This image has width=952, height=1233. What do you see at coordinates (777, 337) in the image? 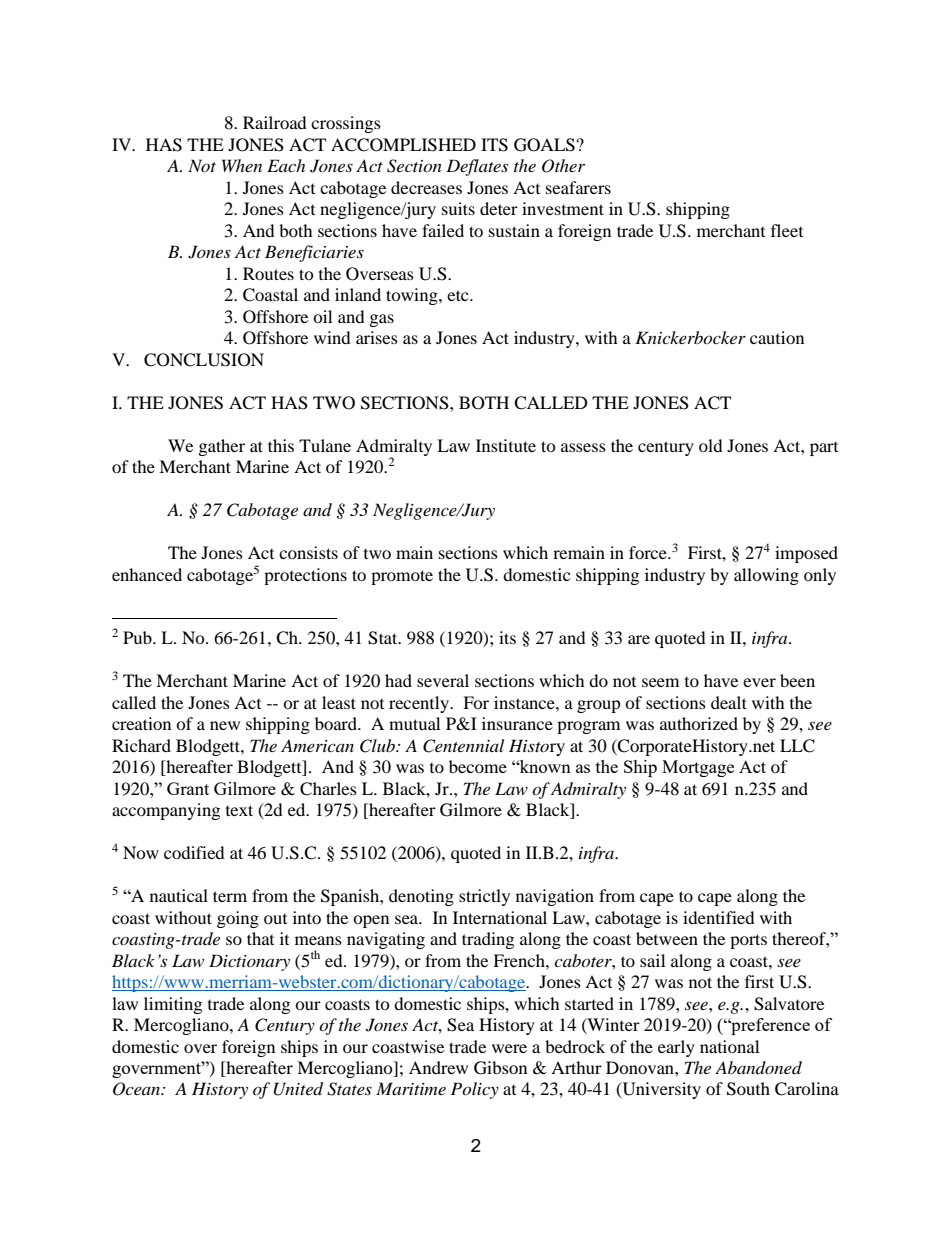
I see `caution` at bounding box center [777, 337].
